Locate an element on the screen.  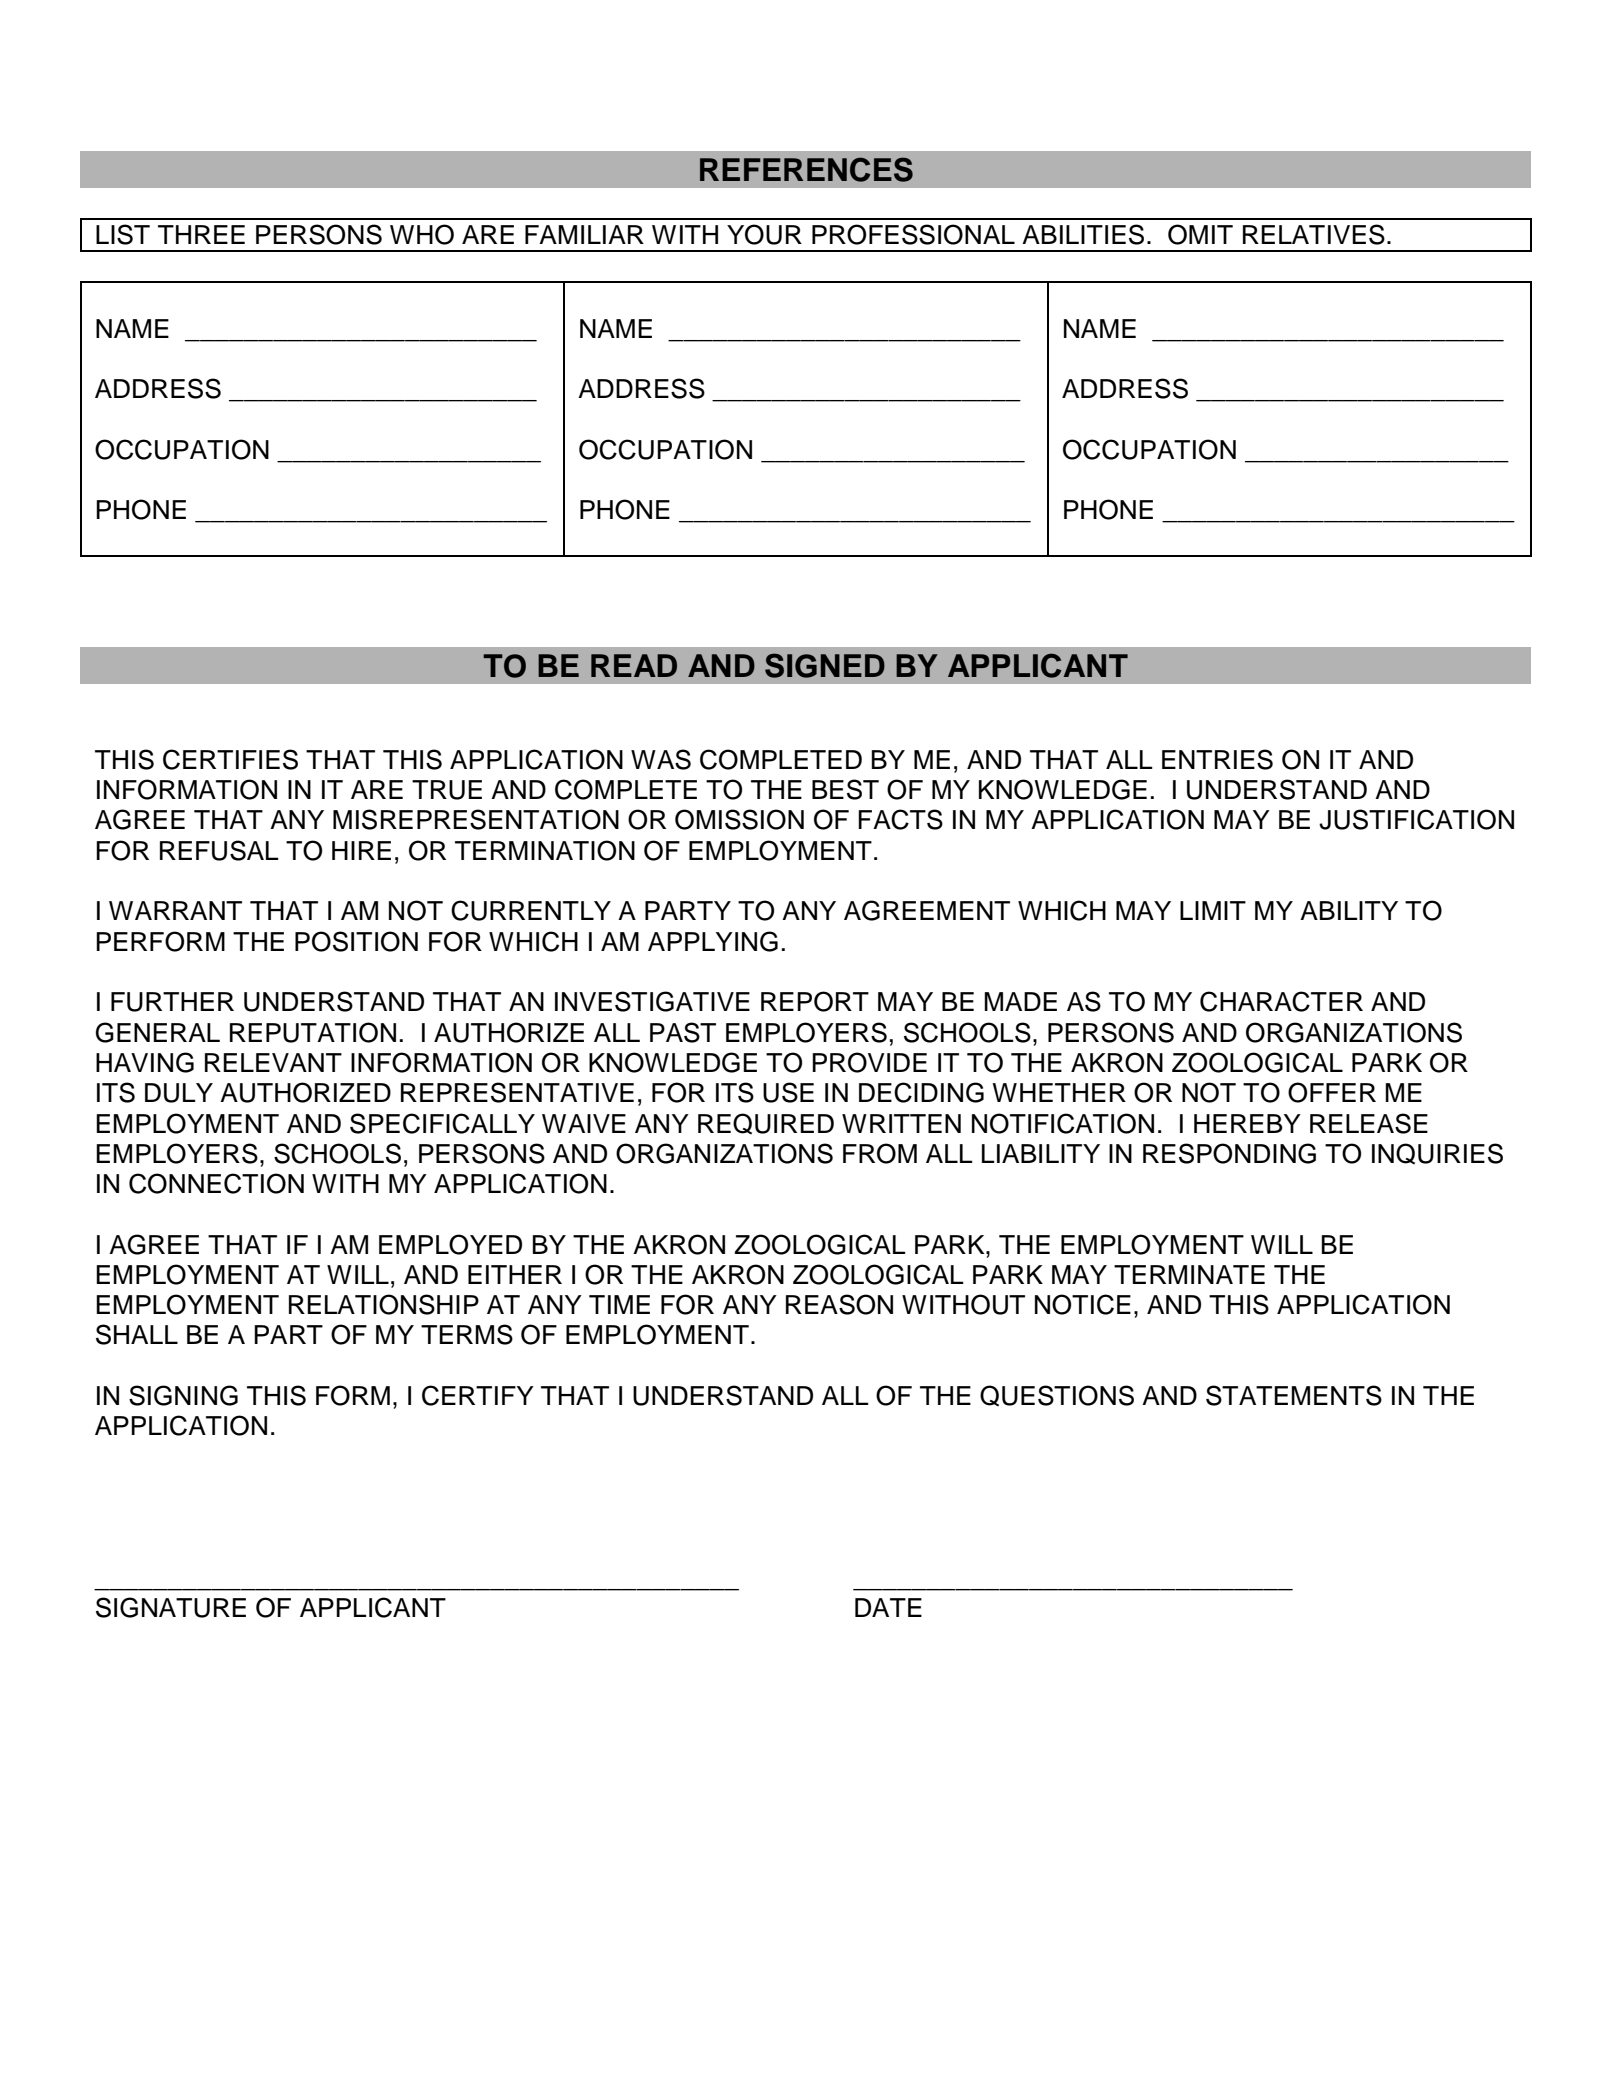
REFUSAL is located at coordinates (219, 850).
